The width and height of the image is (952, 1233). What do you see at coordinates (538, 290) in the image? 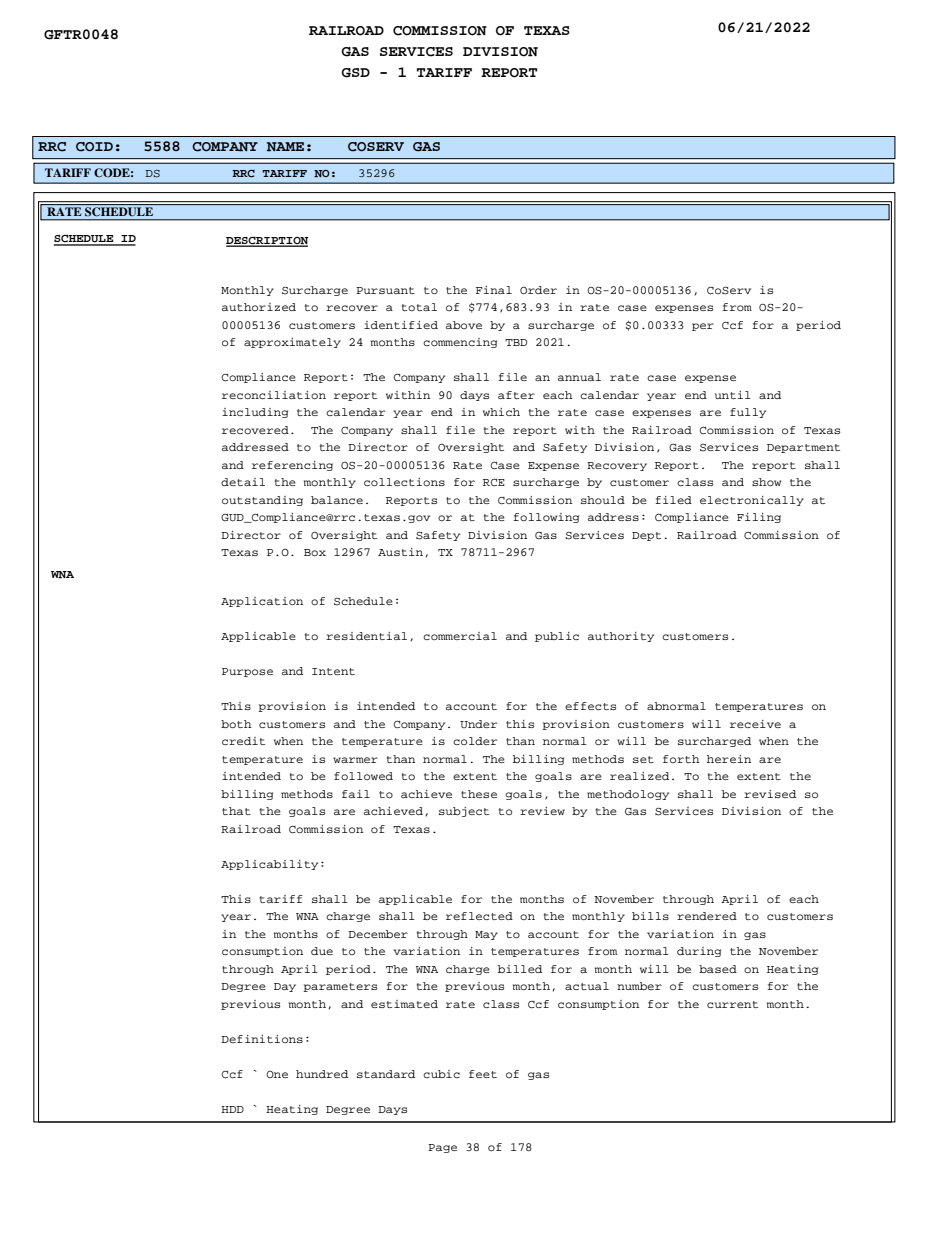
I see `Order` at bounding box center [538, 290].
